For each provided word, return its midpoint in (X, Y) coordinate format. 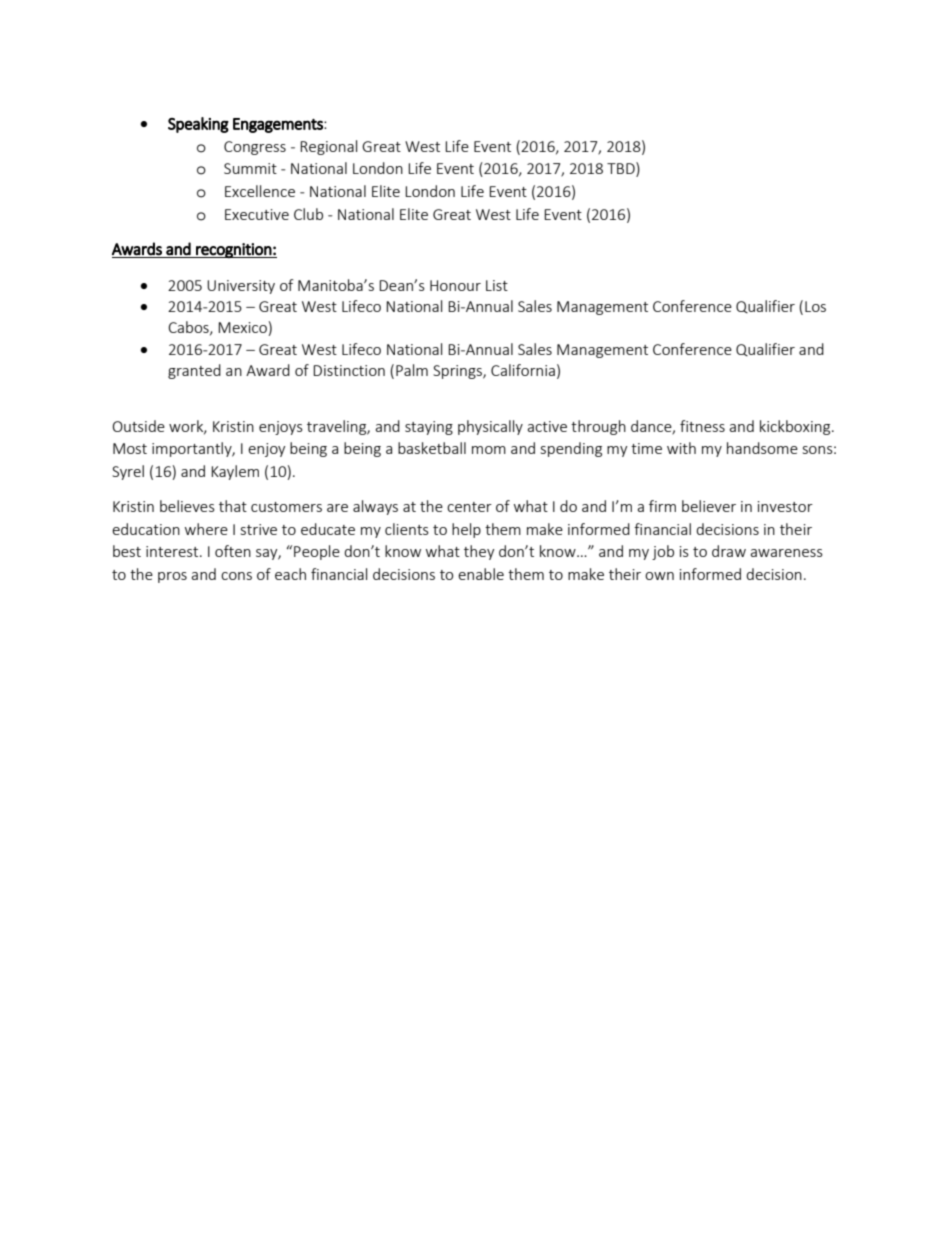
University (241, 287)
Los (815, 306)
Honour (455, 285)
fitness (702, 426)
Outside (139, 426)
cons (236, 576)
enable (481, 574)
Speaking (198, 125)
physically (490, 427)
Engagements (279, 125)
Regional (328, 147)
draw (729, 551)
